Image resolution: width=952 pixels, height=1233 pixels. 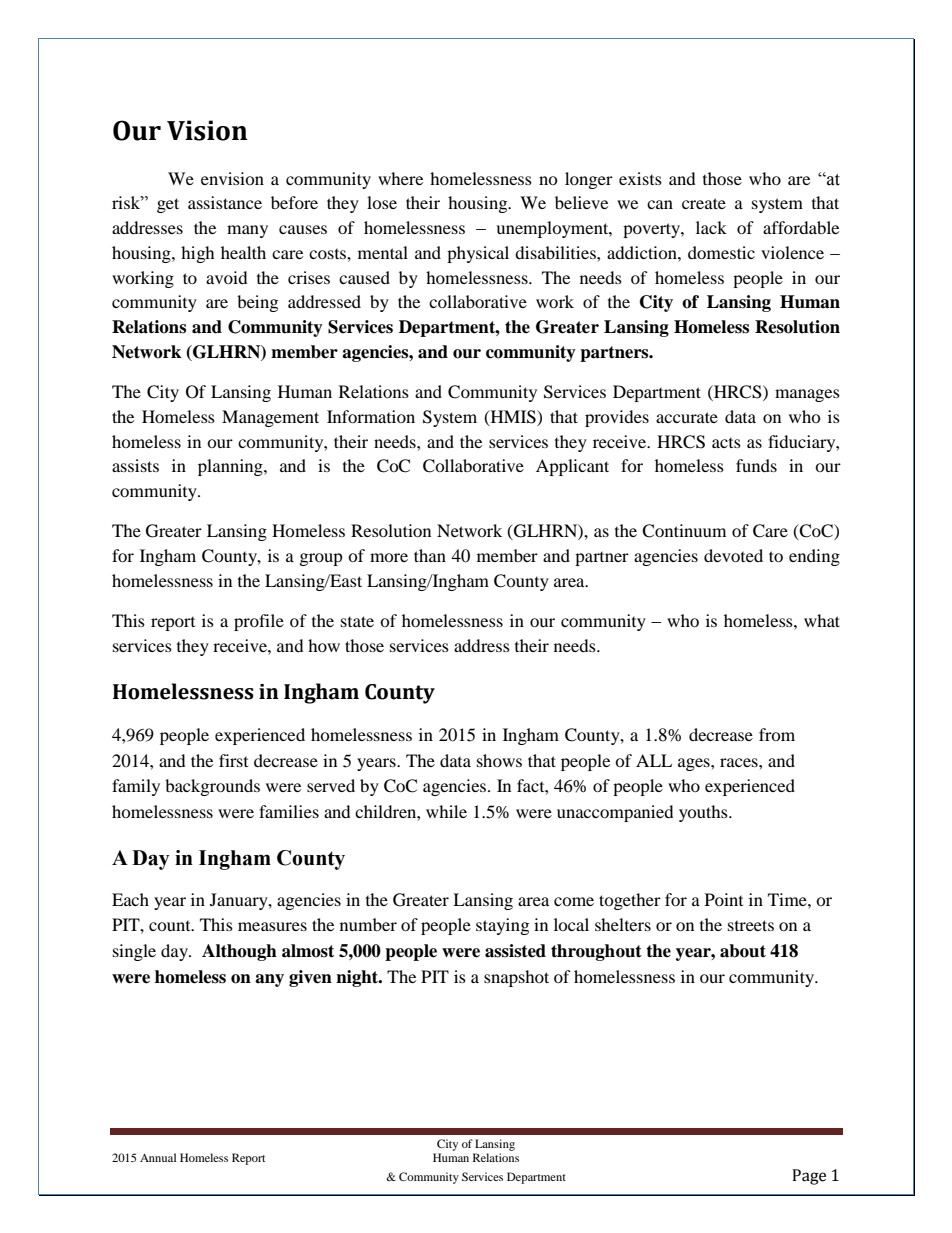 What do you see at coordinates (704, 203) in the page?
I see `create` at bounding box center [704, 203].
